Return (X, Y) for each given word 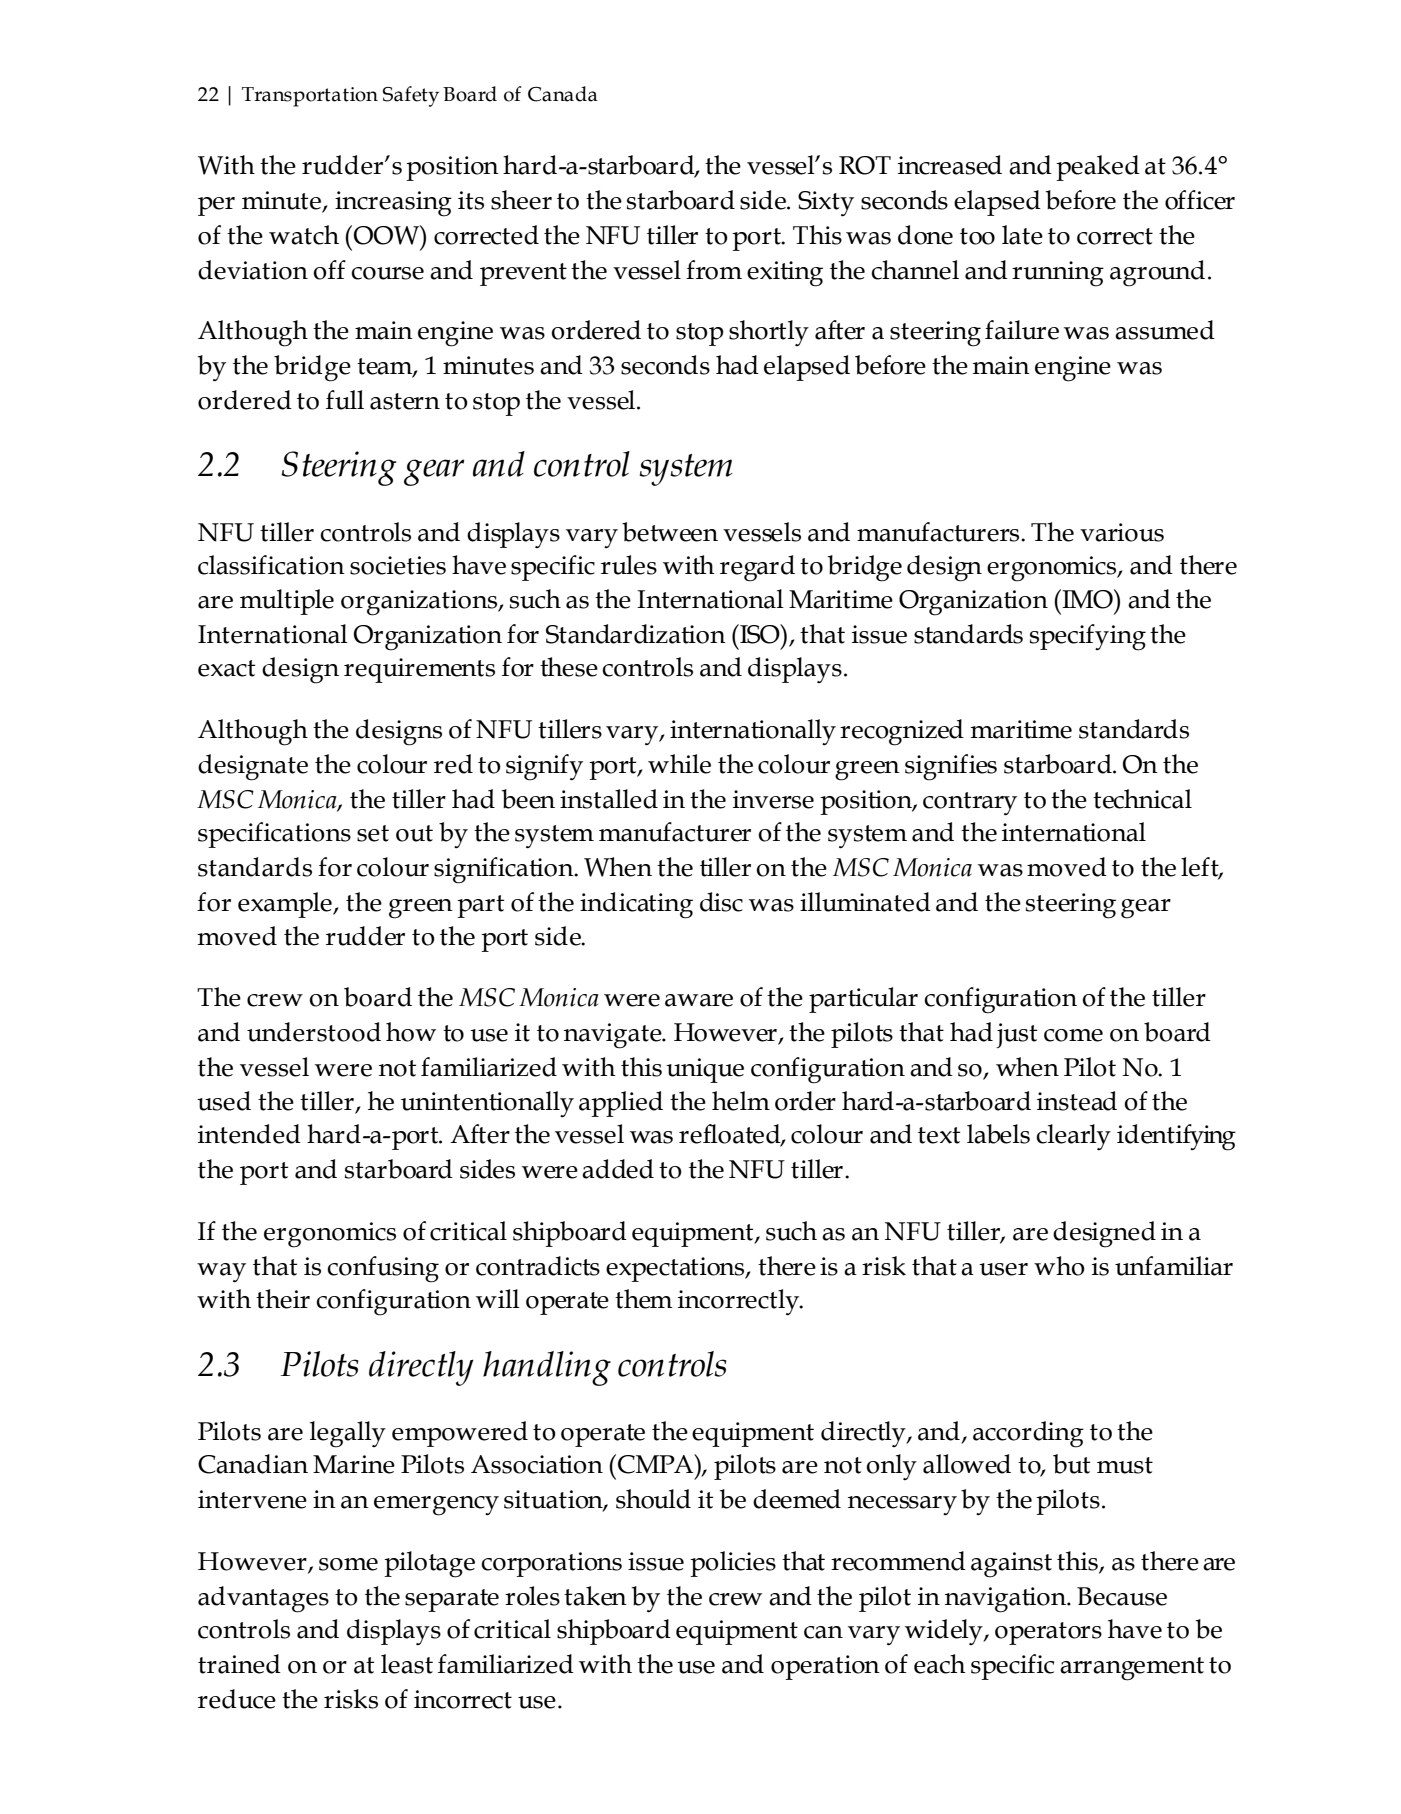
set (373, 833)
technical (1142, 799)
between (670, 532)
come (1073, 1035)
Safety (411, 96)
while (679, 764)
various (1122, 532)
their (283, 1299)
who (1059, 1266)
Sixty (826, 204)
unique (705, 1070)
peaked (1098, 168)
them (644, 1299)
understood (314, 1032)
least (407, 1664)
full (345, 400)
